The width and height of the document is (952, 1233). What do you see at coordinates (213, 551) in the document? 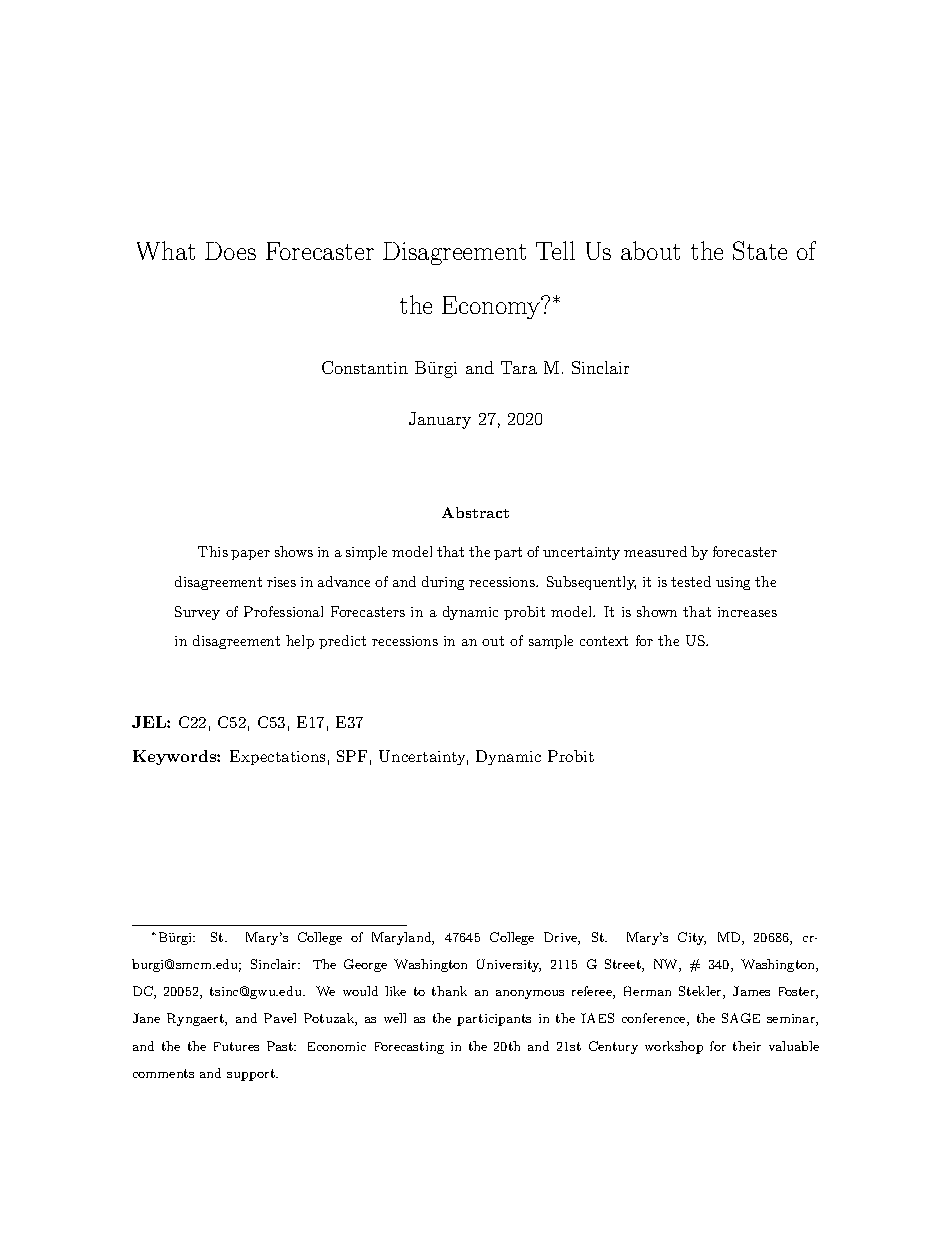
I see `This` at bounding box center [213, 551].
